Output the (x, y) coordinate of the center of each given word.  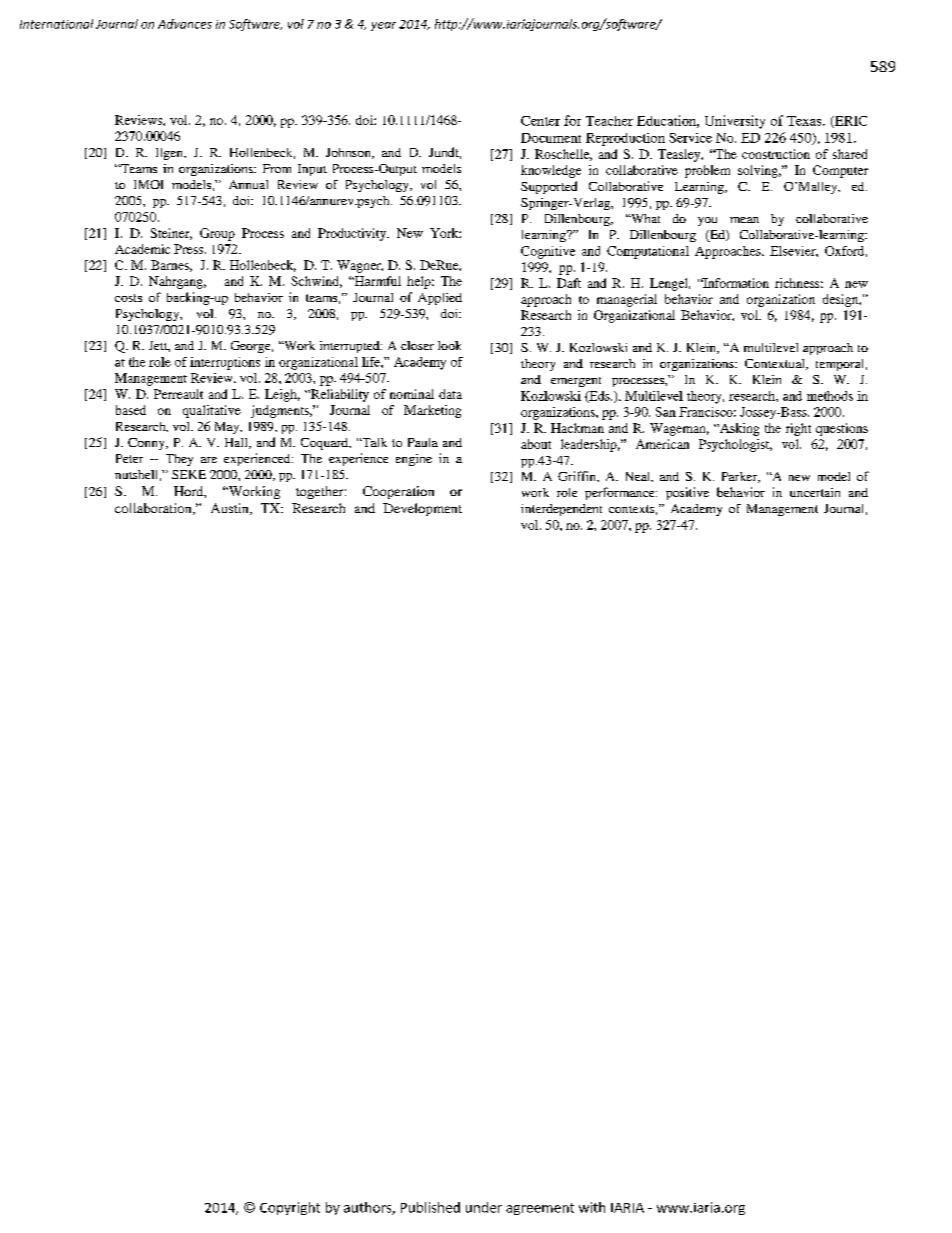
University (735, 122)
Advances (185, 24)
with (592, 1207)
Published (430, 1207)
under (484, 1207)
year (383, 26)
